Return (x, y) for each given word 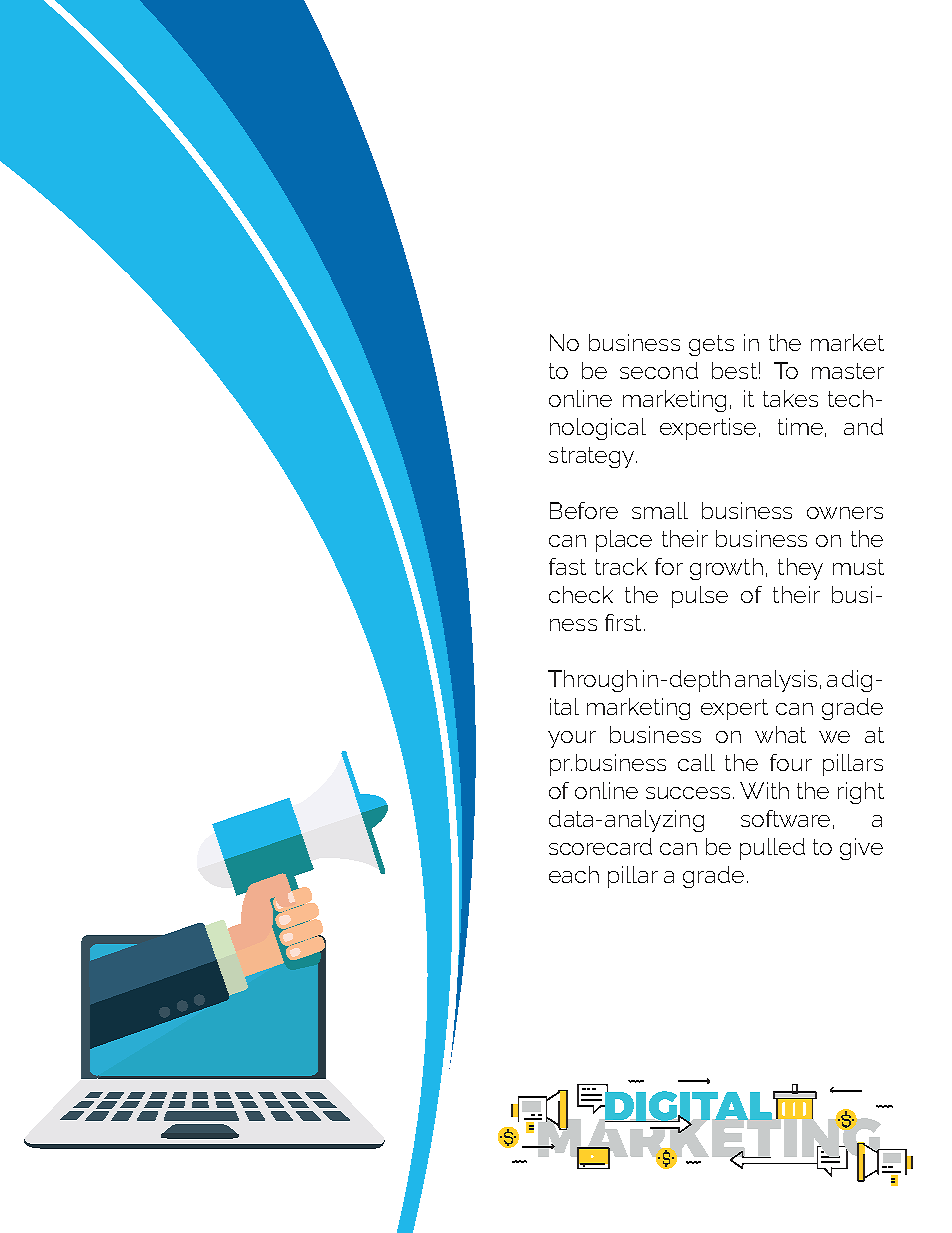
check (581, 594)
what (780, 734)
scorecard (600, 846)
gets (711, 345)
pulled (772, 849)
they (800, 569)
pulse (700, 597)
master (848, 371)
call (696, 762)
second (659, 370)
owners (845, 513)
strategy (593, 457)
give (861, 849)
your (572, 739)
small (660, 510)
